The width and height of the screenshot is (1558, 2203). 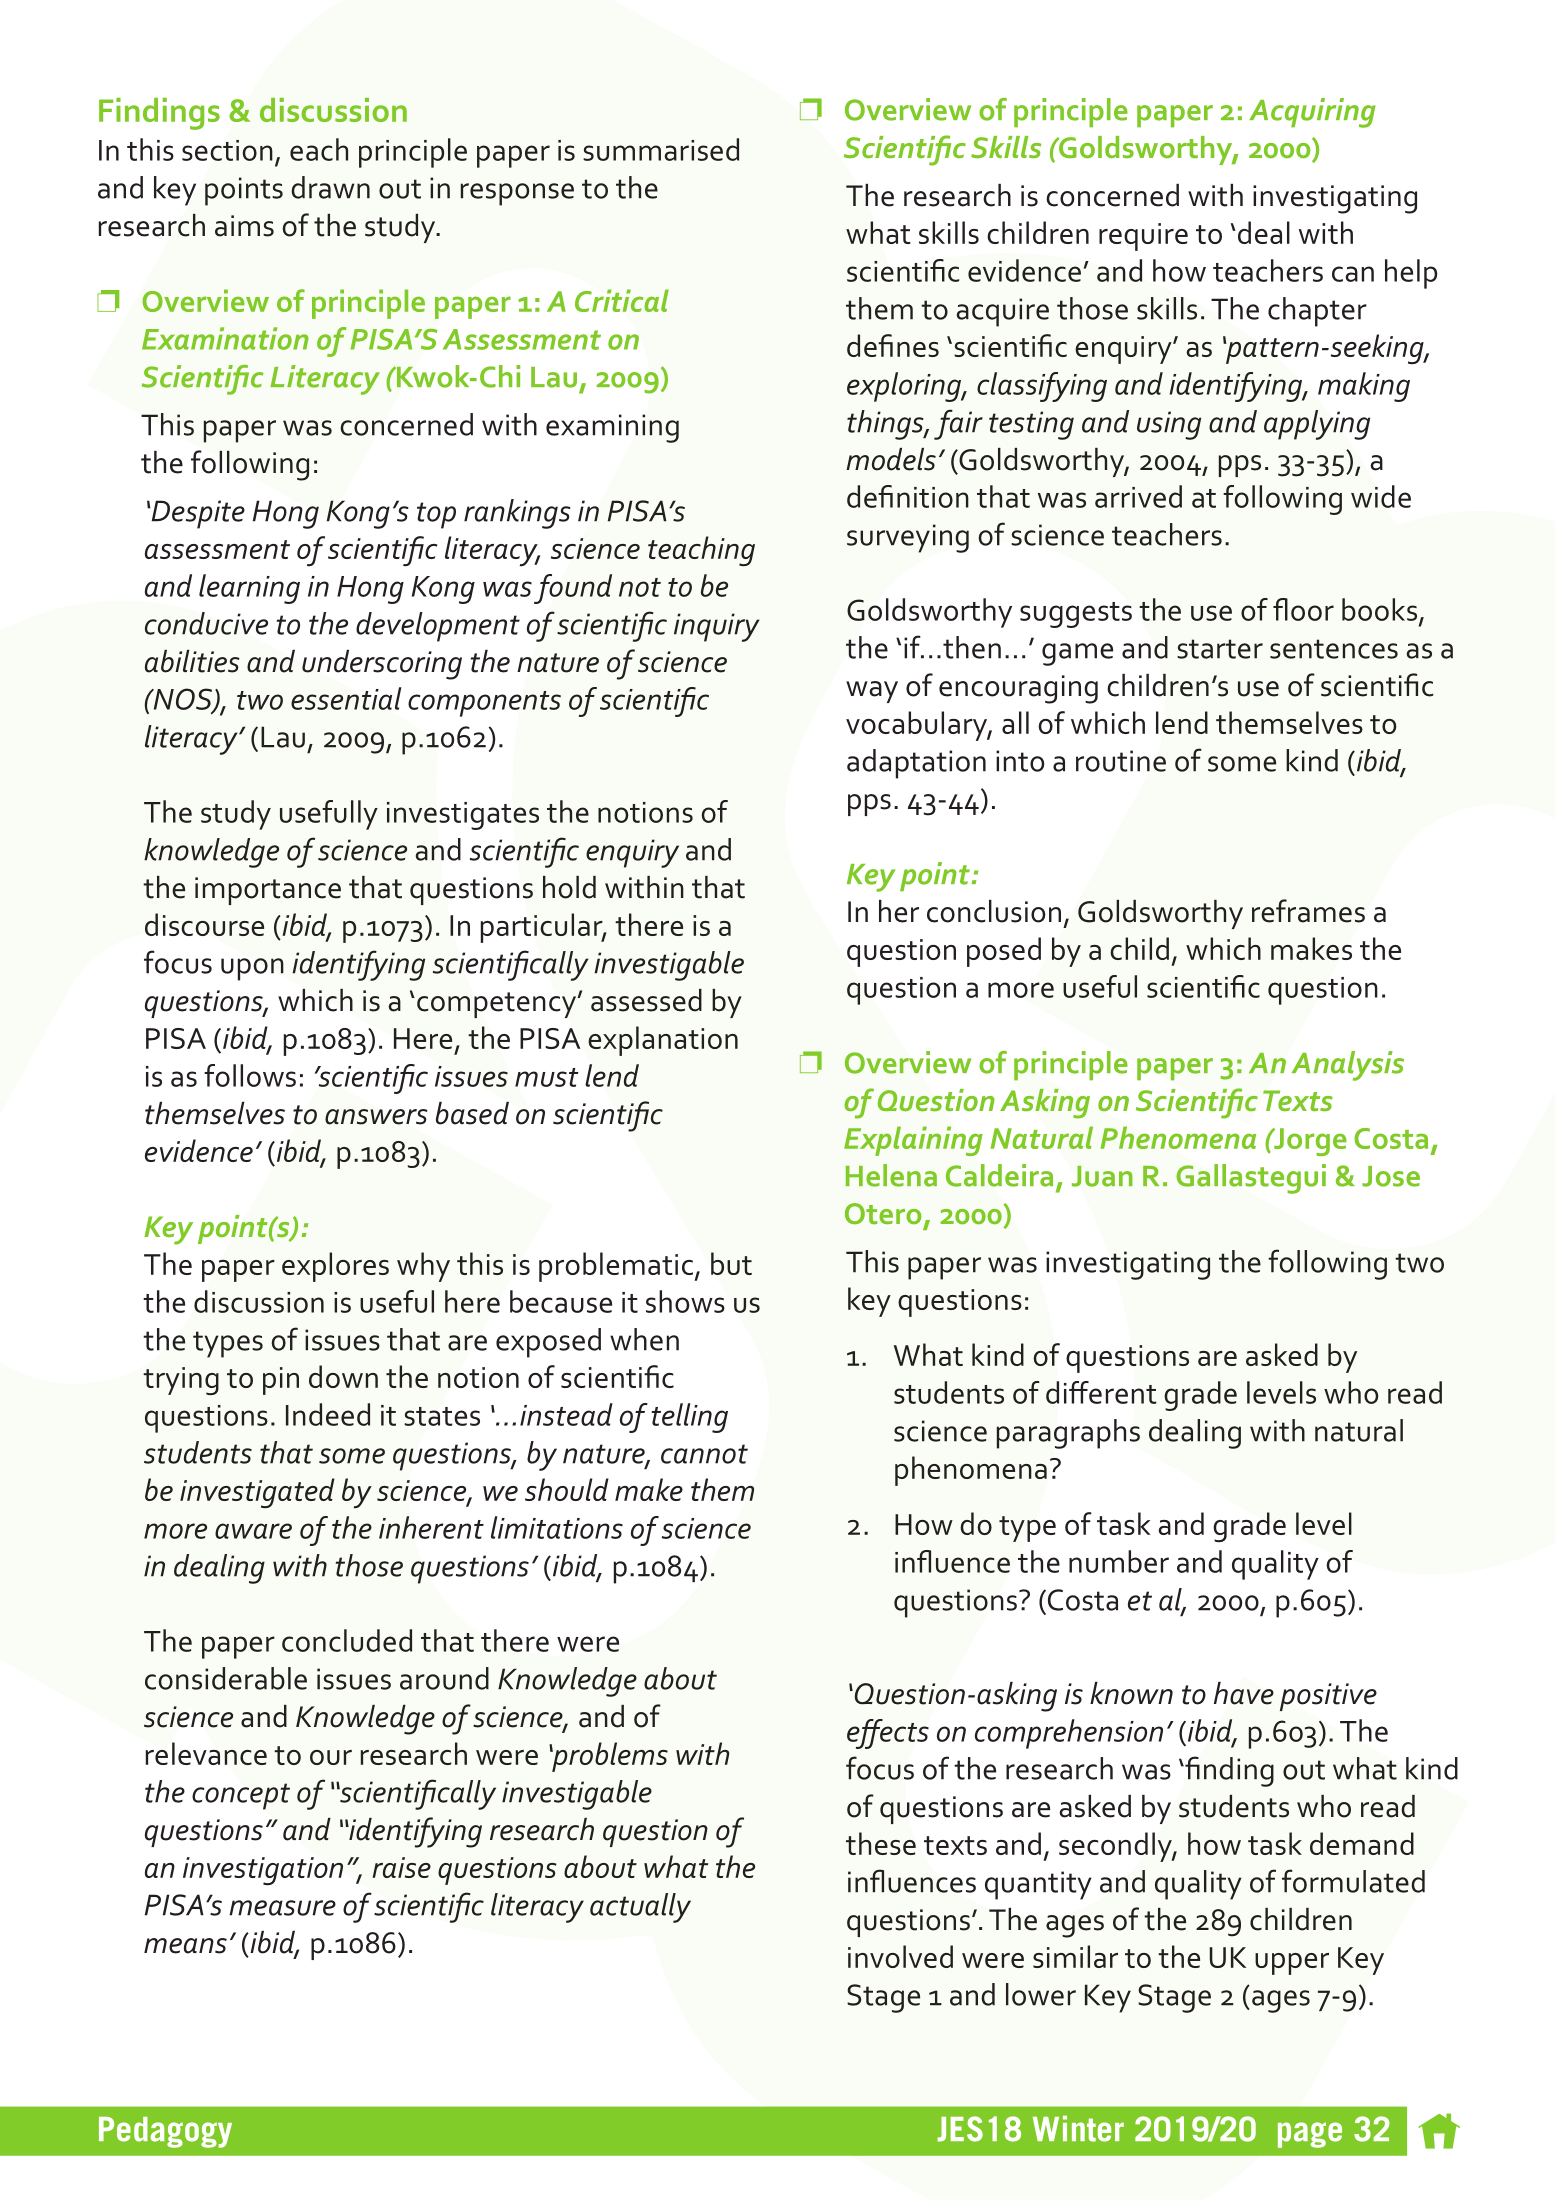 I want to click on inquiry, so click(x=716, y=627).
